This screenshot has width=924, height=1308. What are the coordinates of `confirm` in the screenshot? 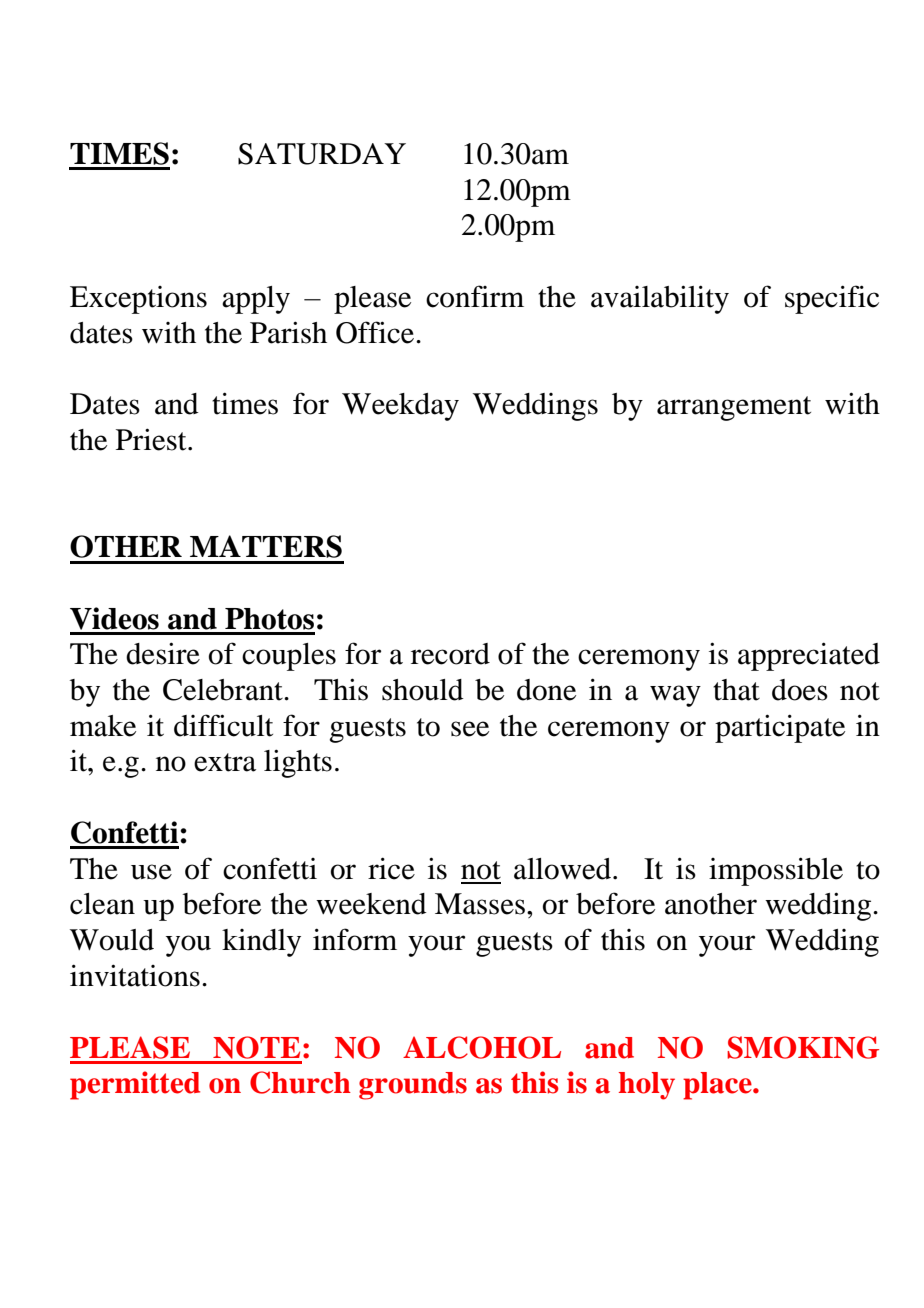 It's located at (475, 296).
